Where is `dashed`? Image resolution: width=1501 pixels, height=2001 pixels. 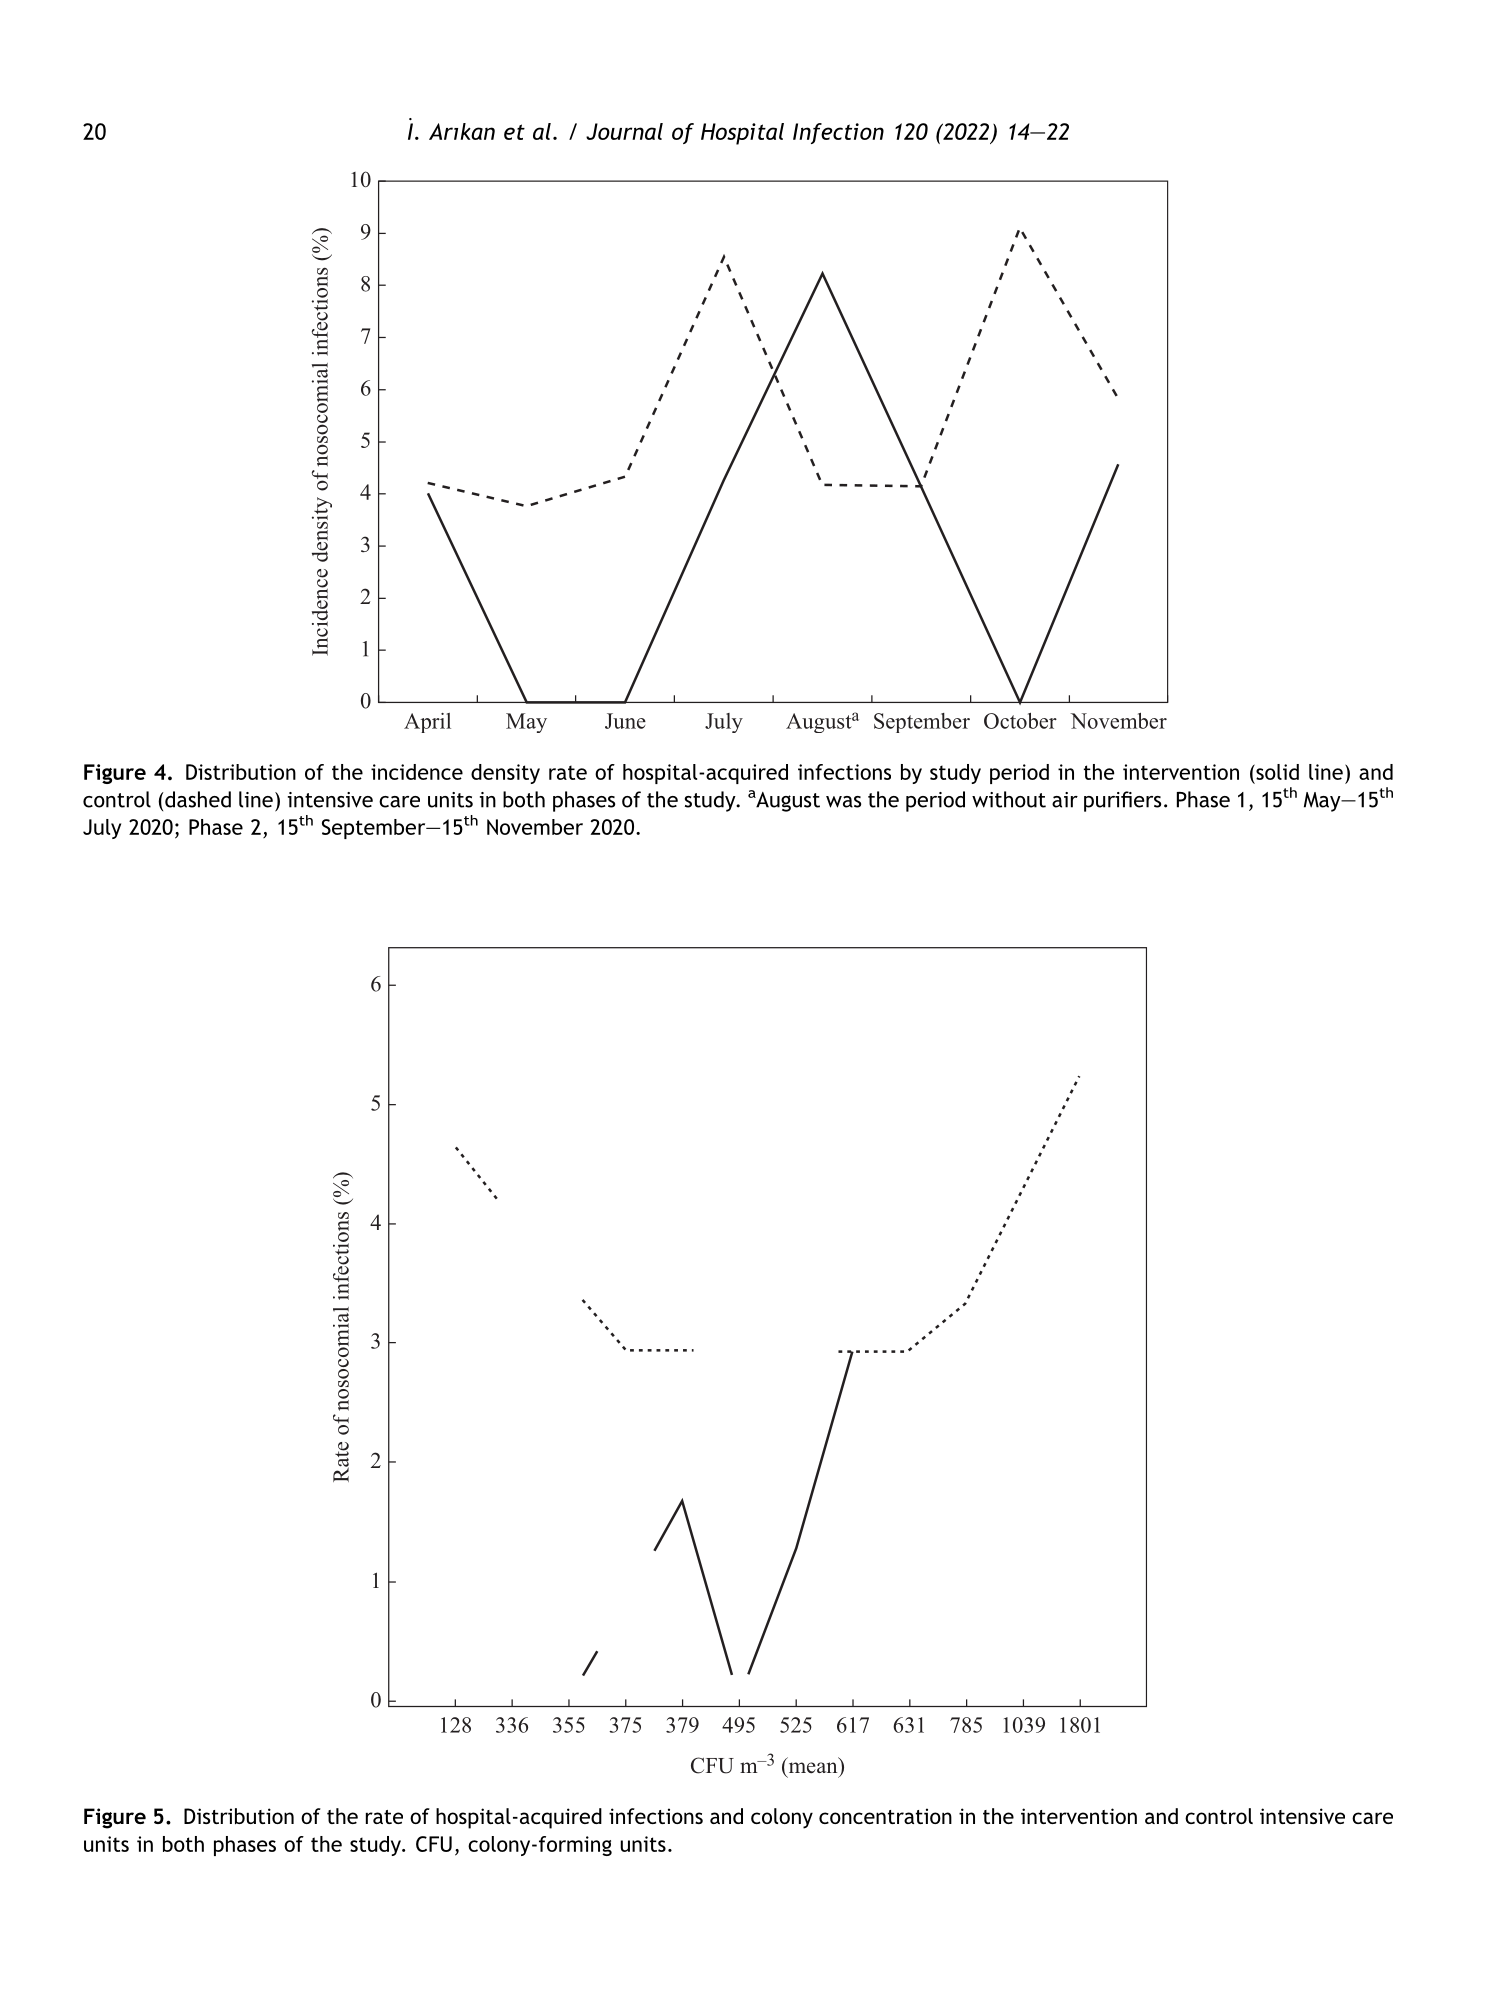
dashed is located at coordinates (197, 799).
